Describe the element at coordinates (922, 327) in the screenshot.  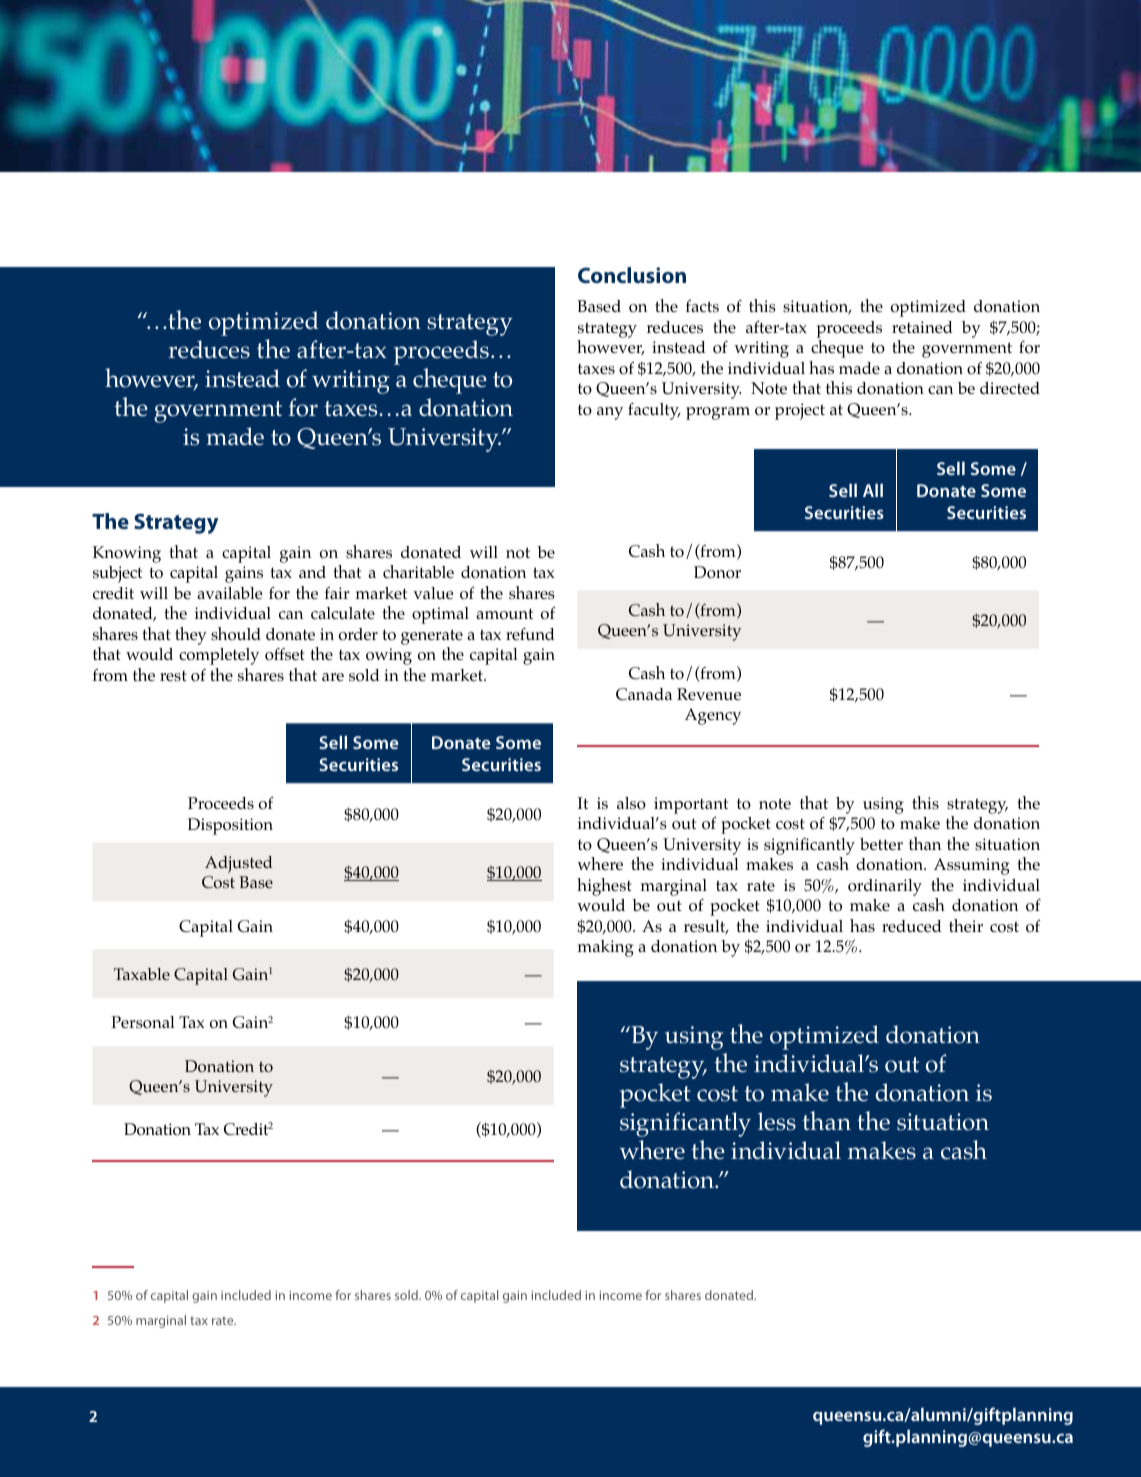
I see `retained` at that location.
